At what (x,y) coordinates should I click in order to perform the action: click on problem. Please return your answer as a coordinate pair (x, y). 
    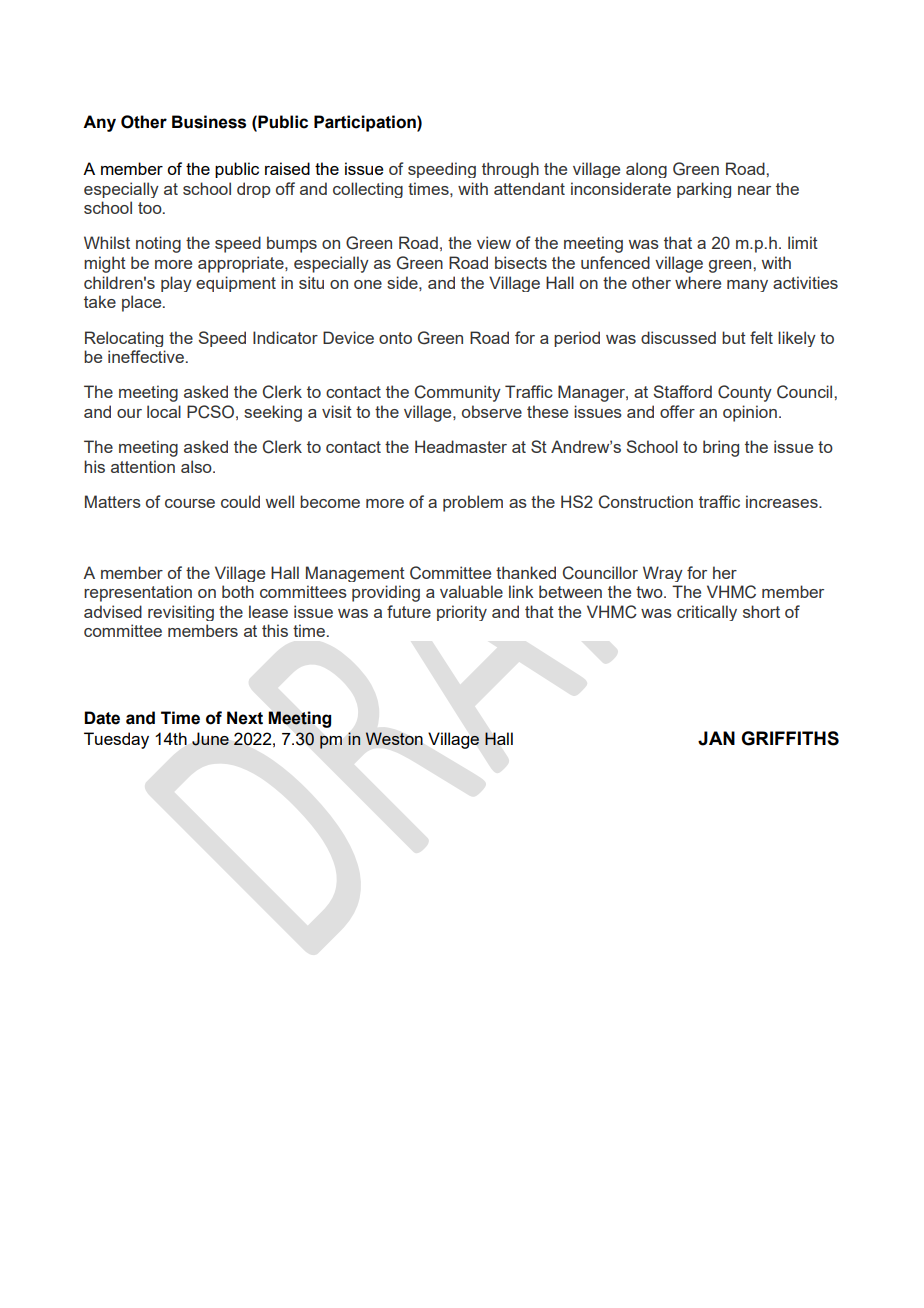
    Looking at the image, I should click on (473, 503).
